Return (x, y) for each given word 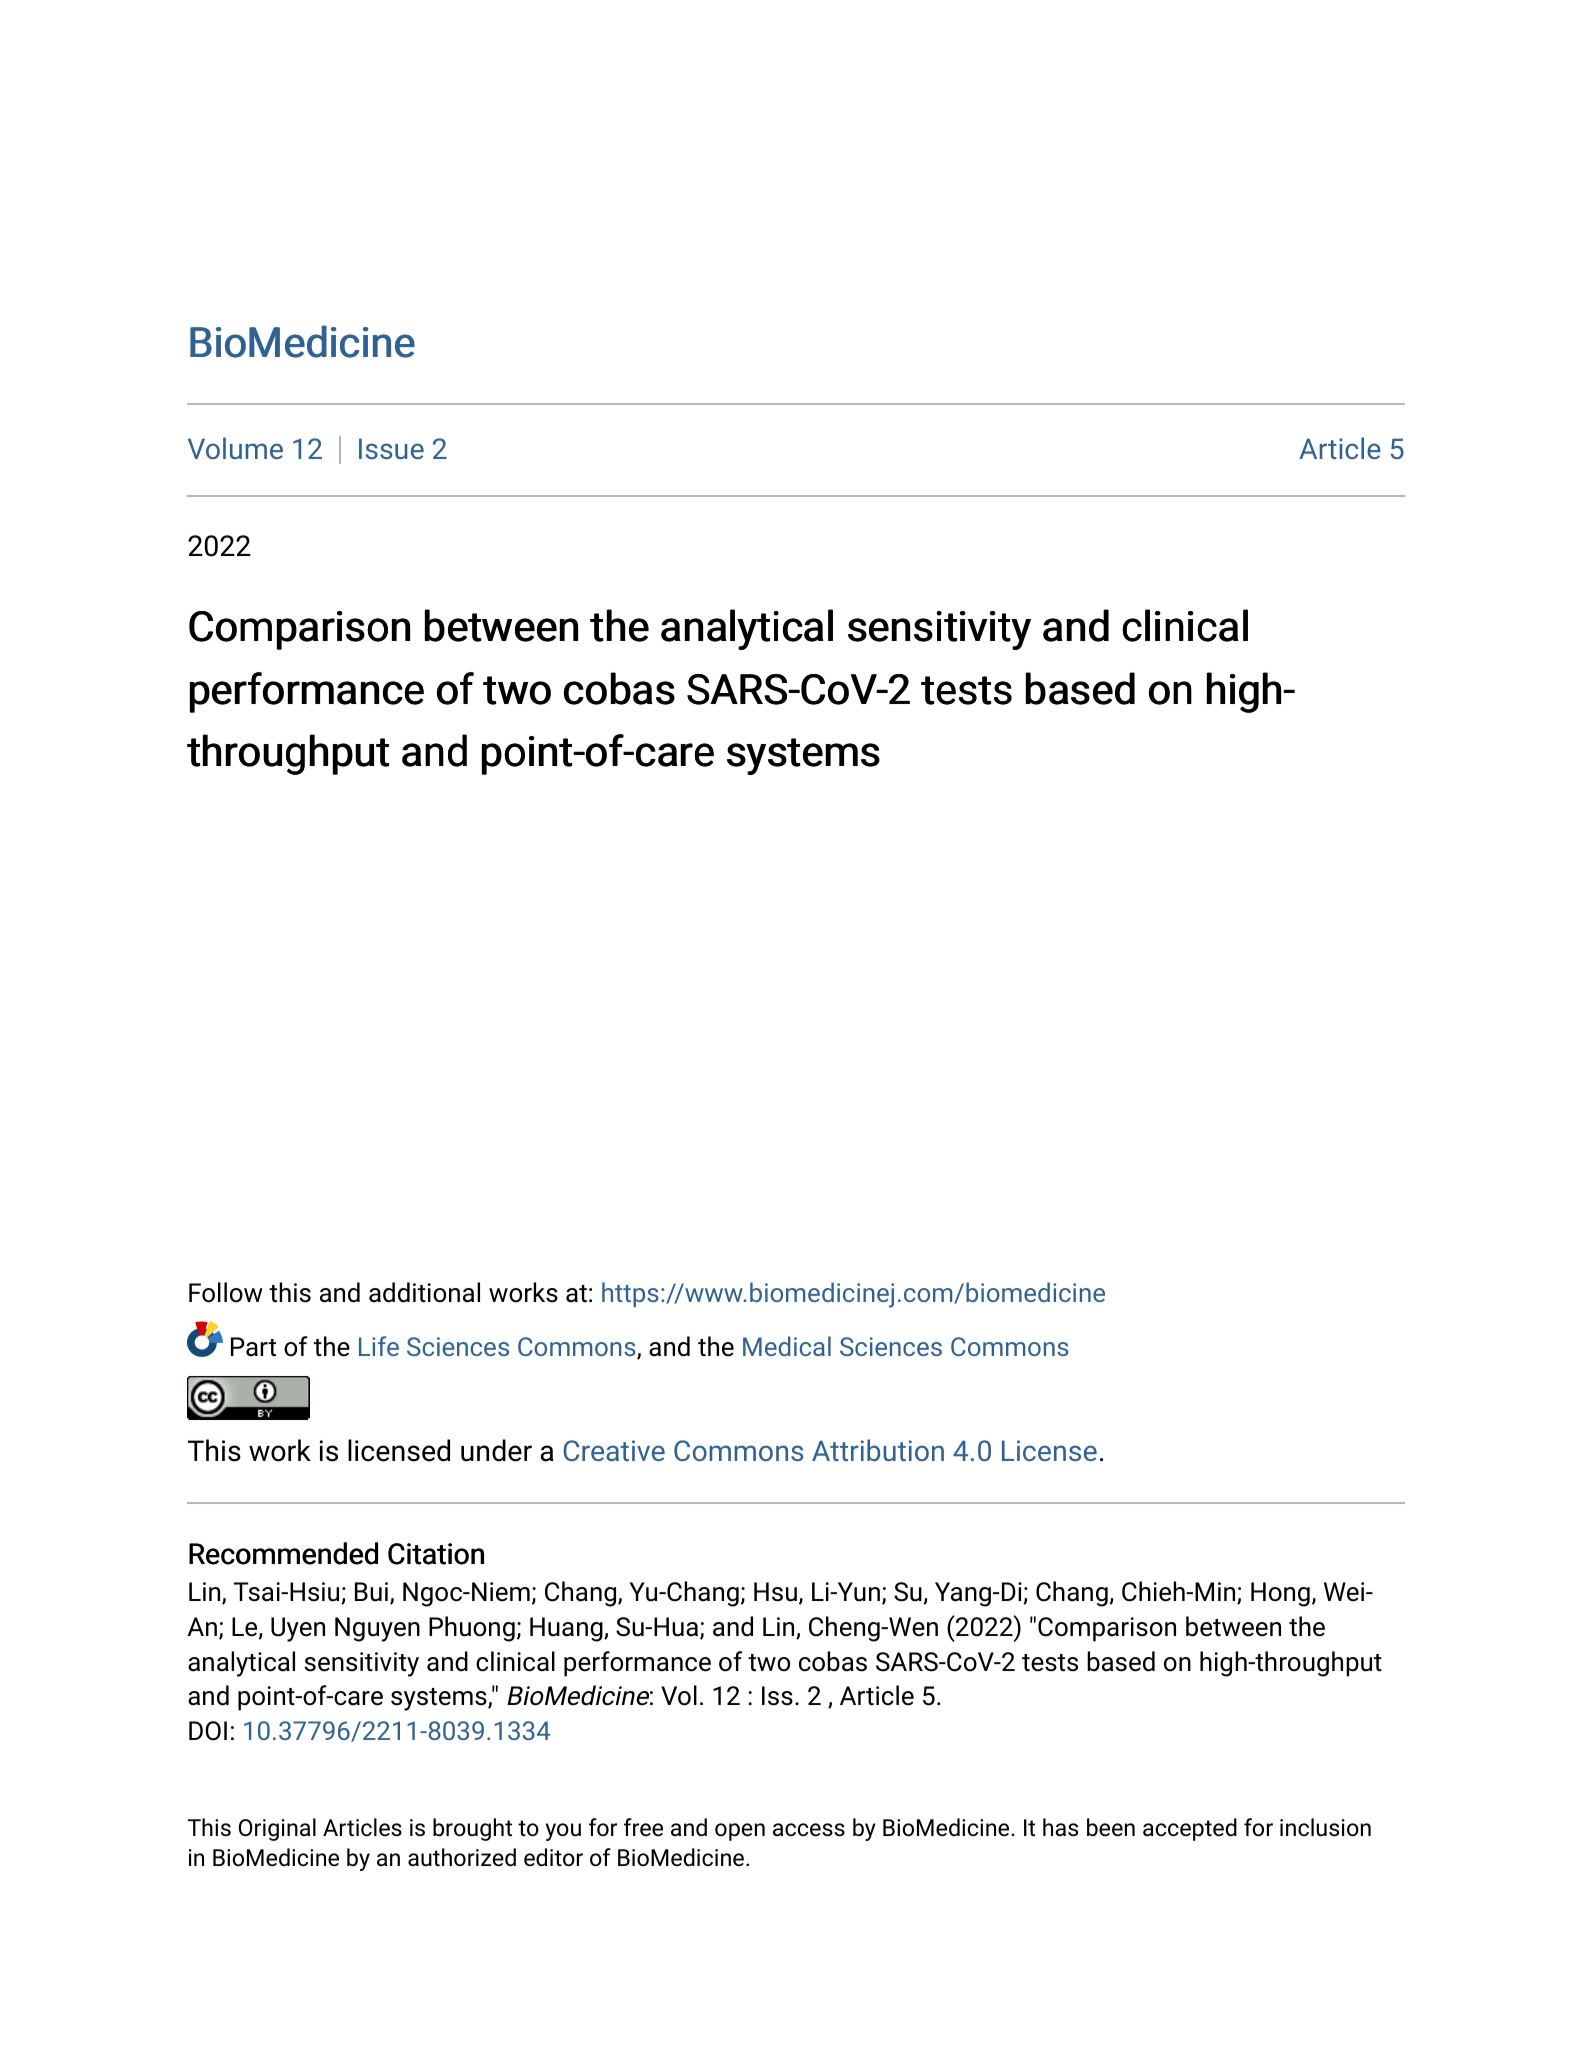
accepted (1190, 1829)
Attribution (878, 1450)
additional (424, 1292)
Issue (391, 448)
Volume (235, 448)
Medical (787, 1346)
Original (277, 1829)
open (740, 1832)
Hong (1280, 1594)
